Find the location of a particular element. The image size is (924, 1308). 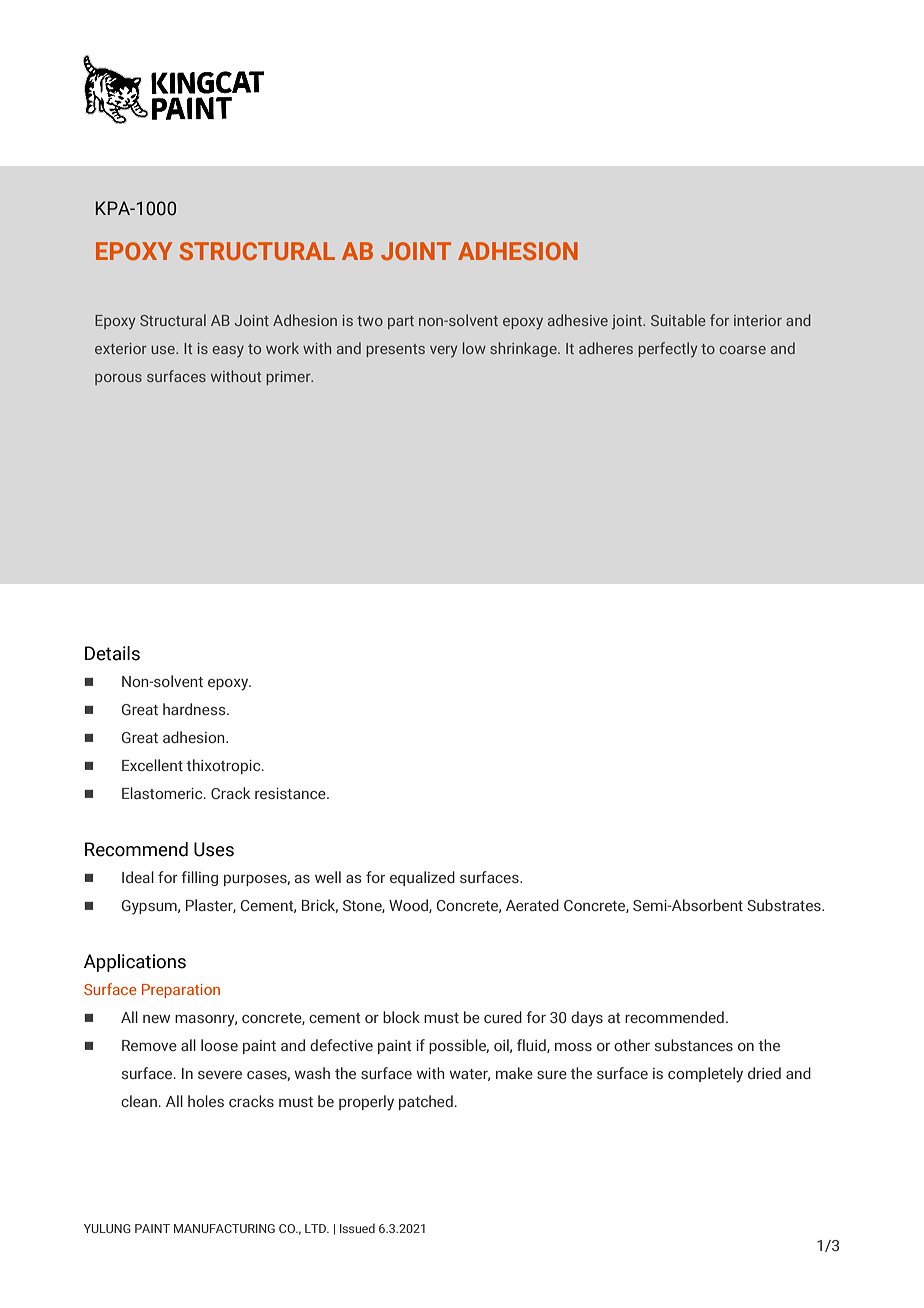

perfectly is located at coordinates (667, 350).
